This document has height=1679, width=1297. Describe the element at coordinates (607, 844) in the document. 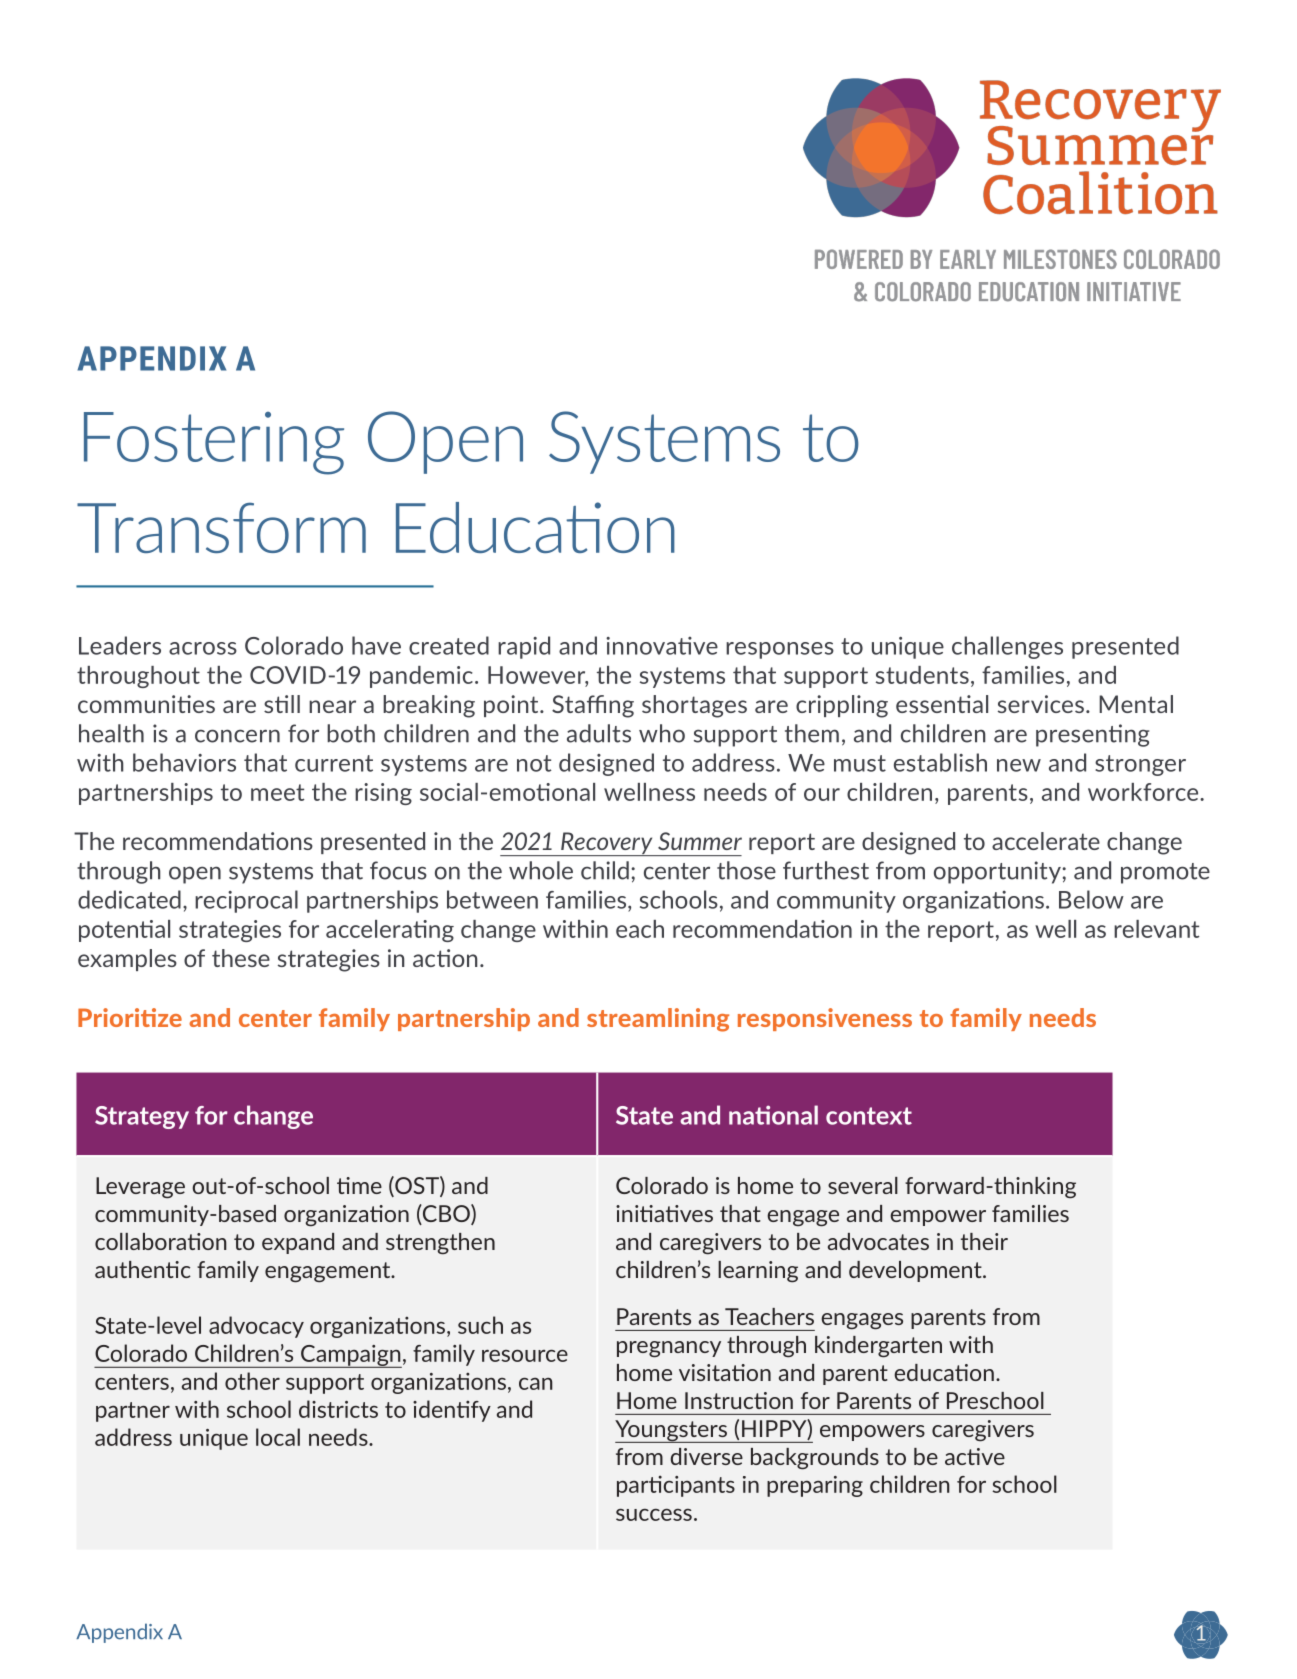

I see `Recovery` at that location.
